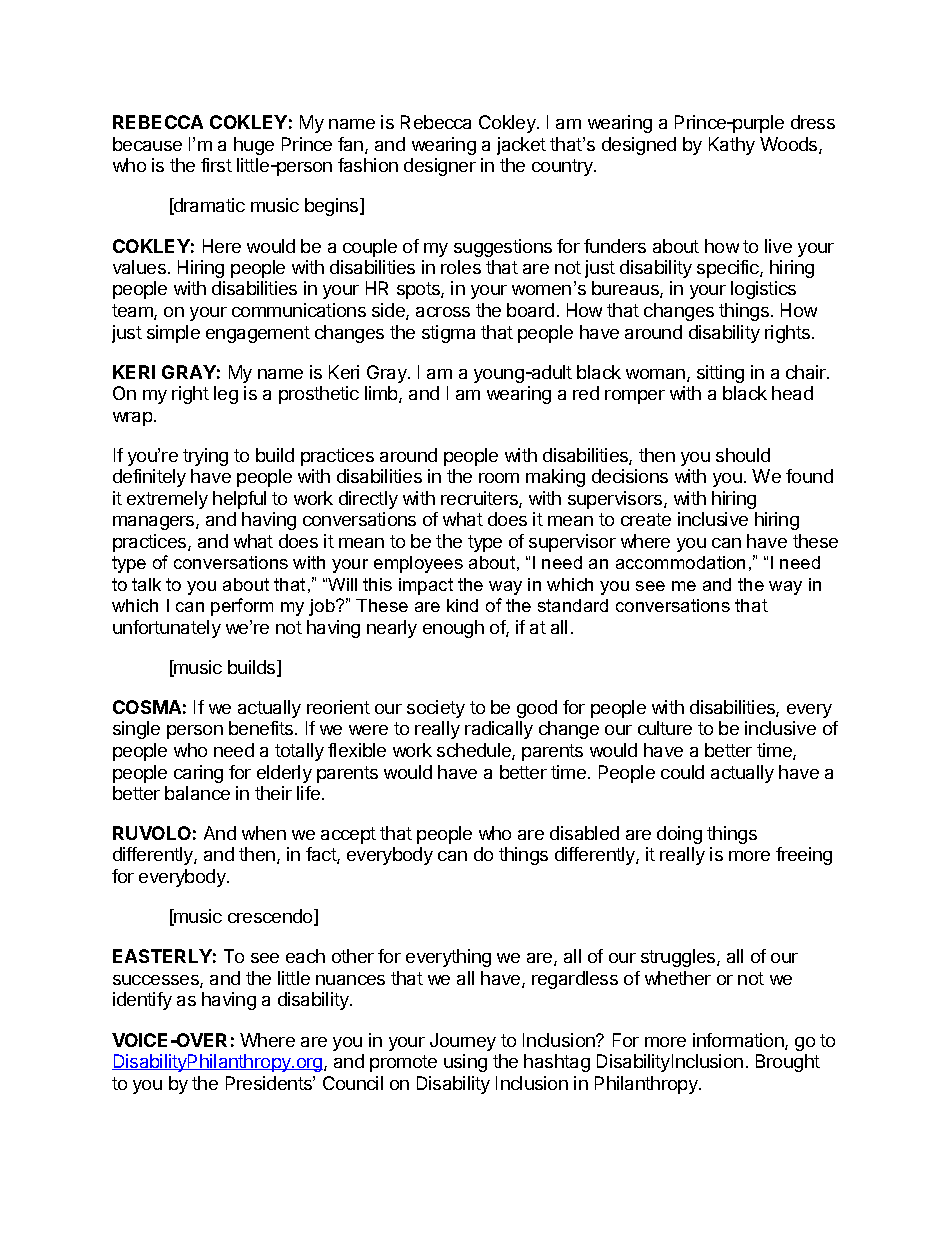 Image resolution: width=952 pixels, height=1233 pixels. I want to click on identify, so click(142, 1001).
